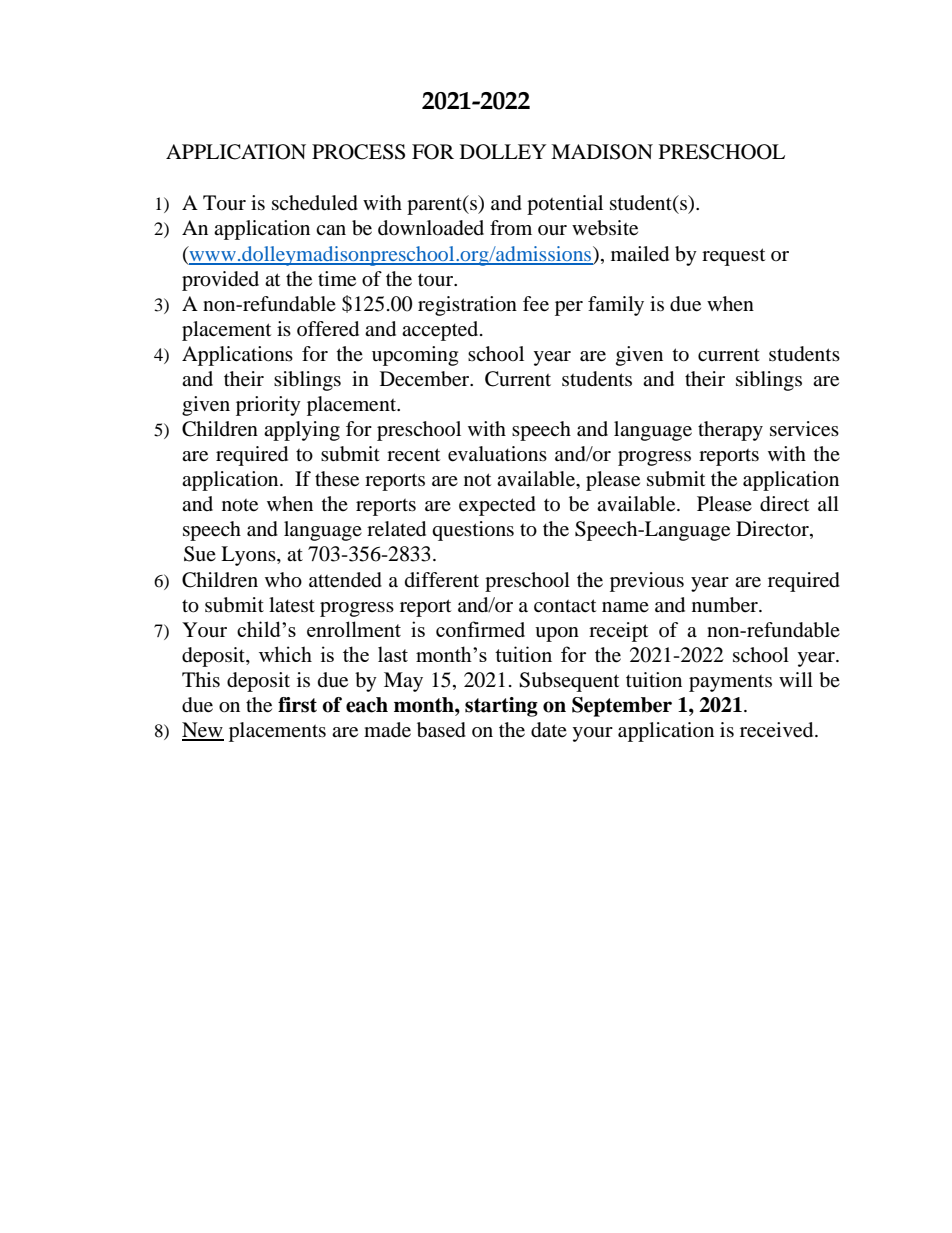 This page has height=1233, width=952. I want to click on scheduled, so click(315, 203).
